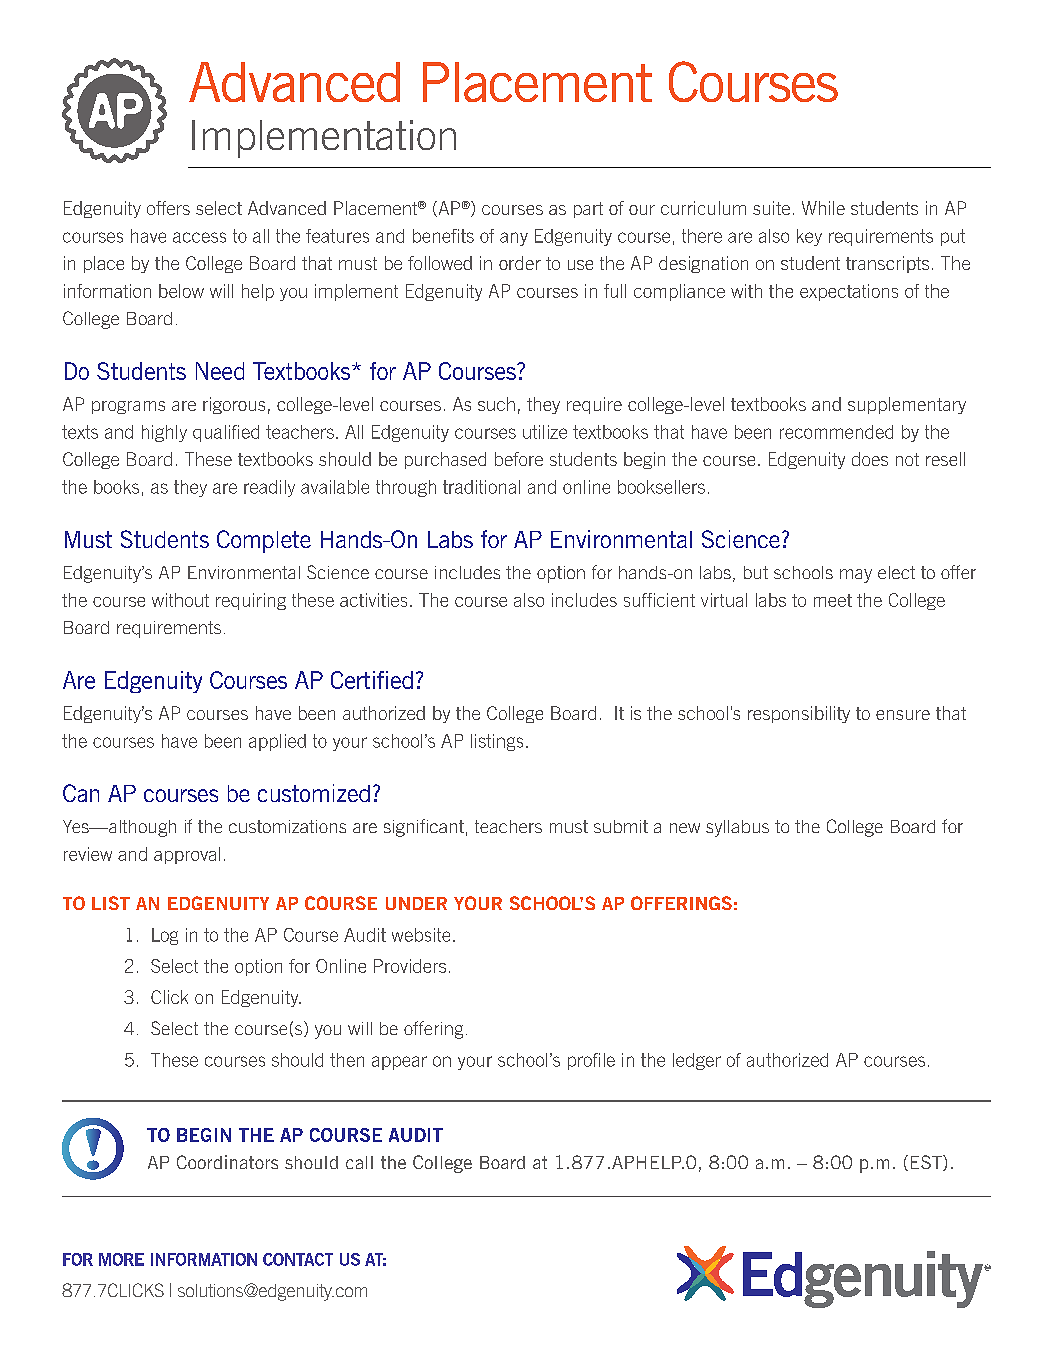 The height and width of the screenshot is (1363, 1053). Describe the element at coordinates (481, 487) in the screenshot. I see `traditional` at that location.
